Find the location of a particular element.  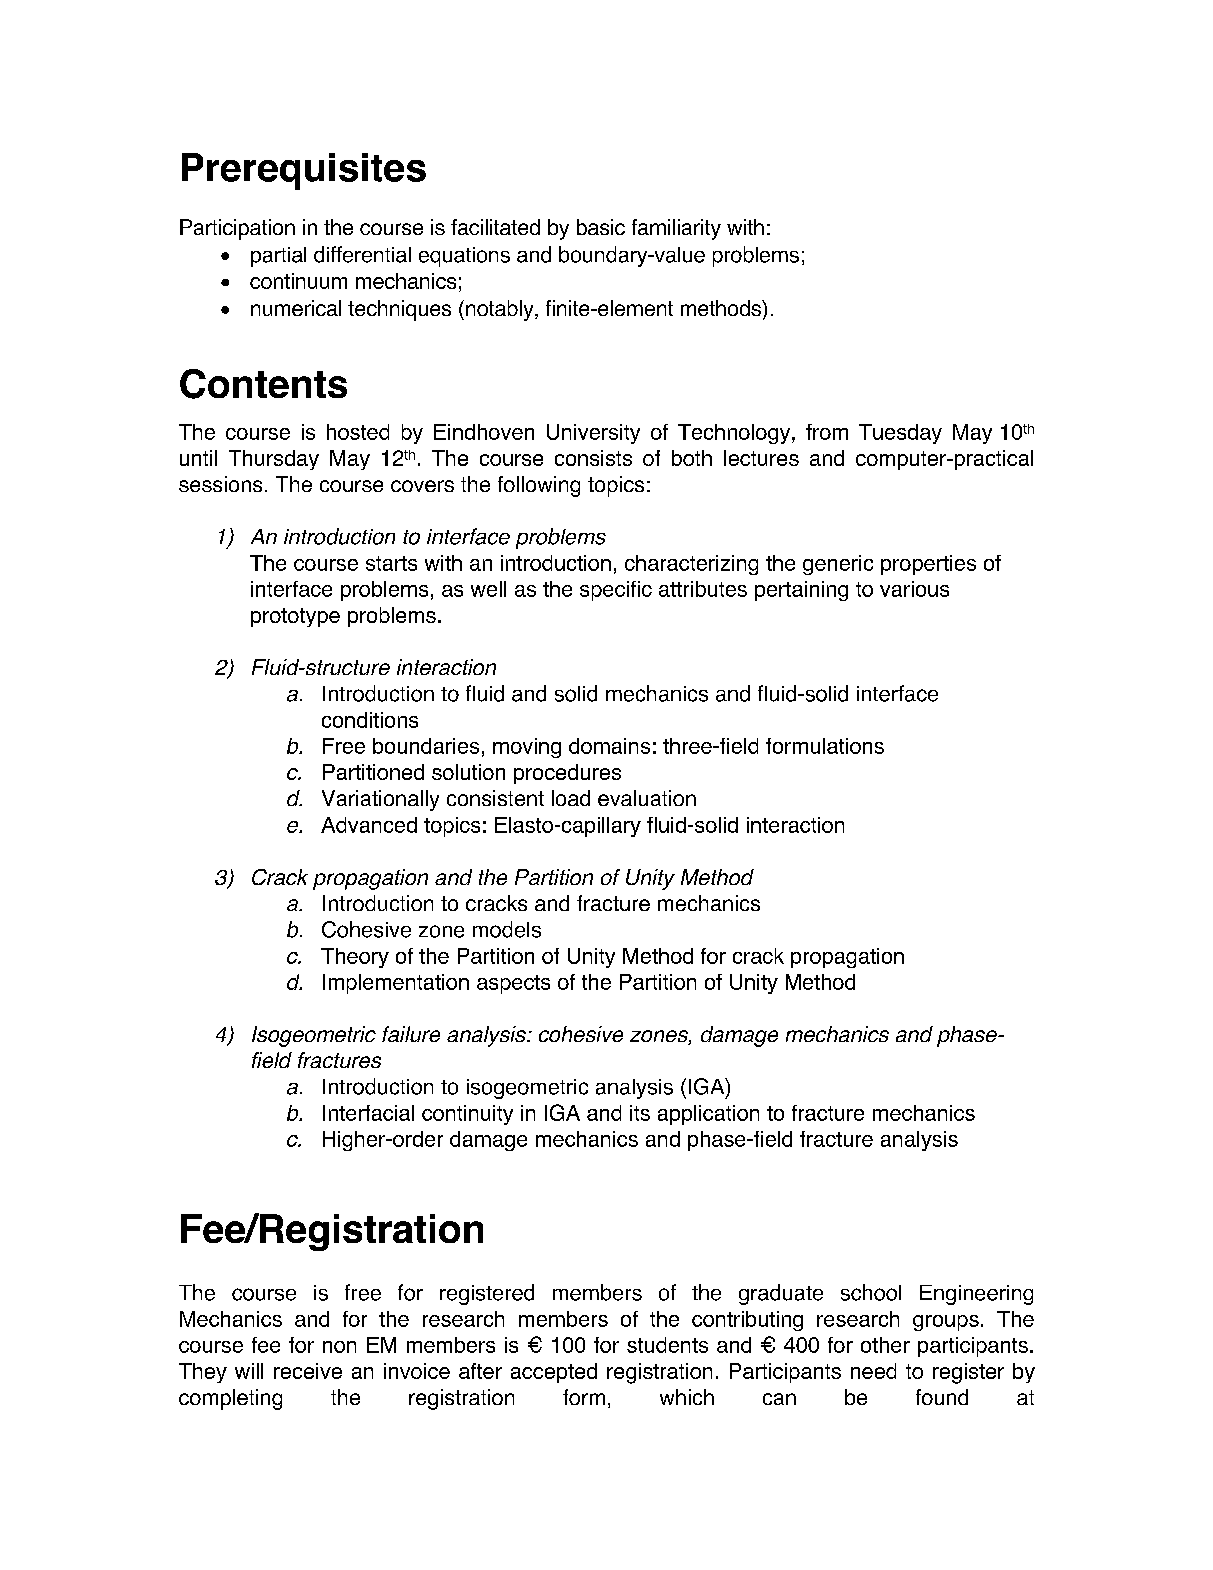

Prerequisites is located at coordinates (304, 171).
